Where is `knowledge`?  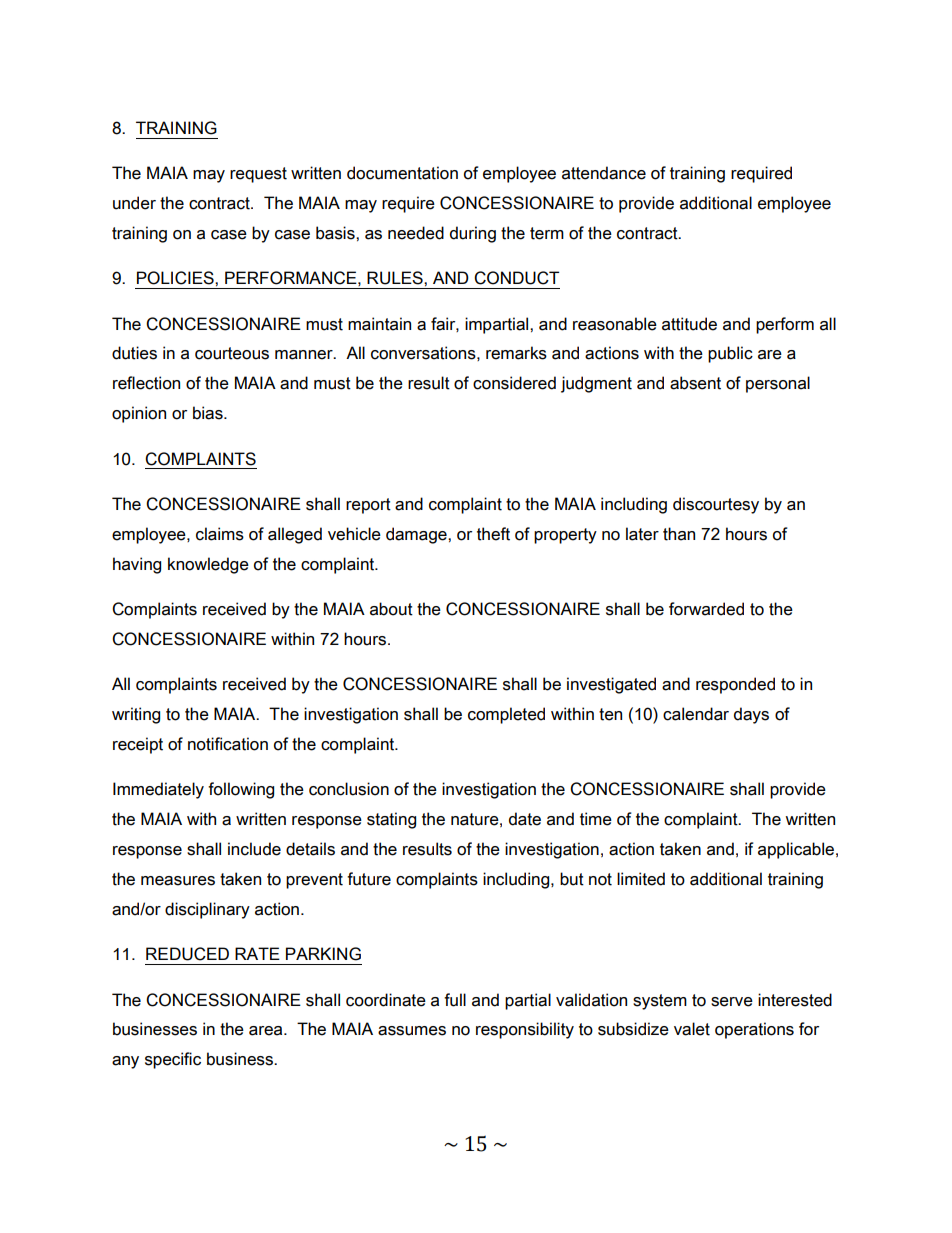
knowledge is located at coordinates (208, 565).
